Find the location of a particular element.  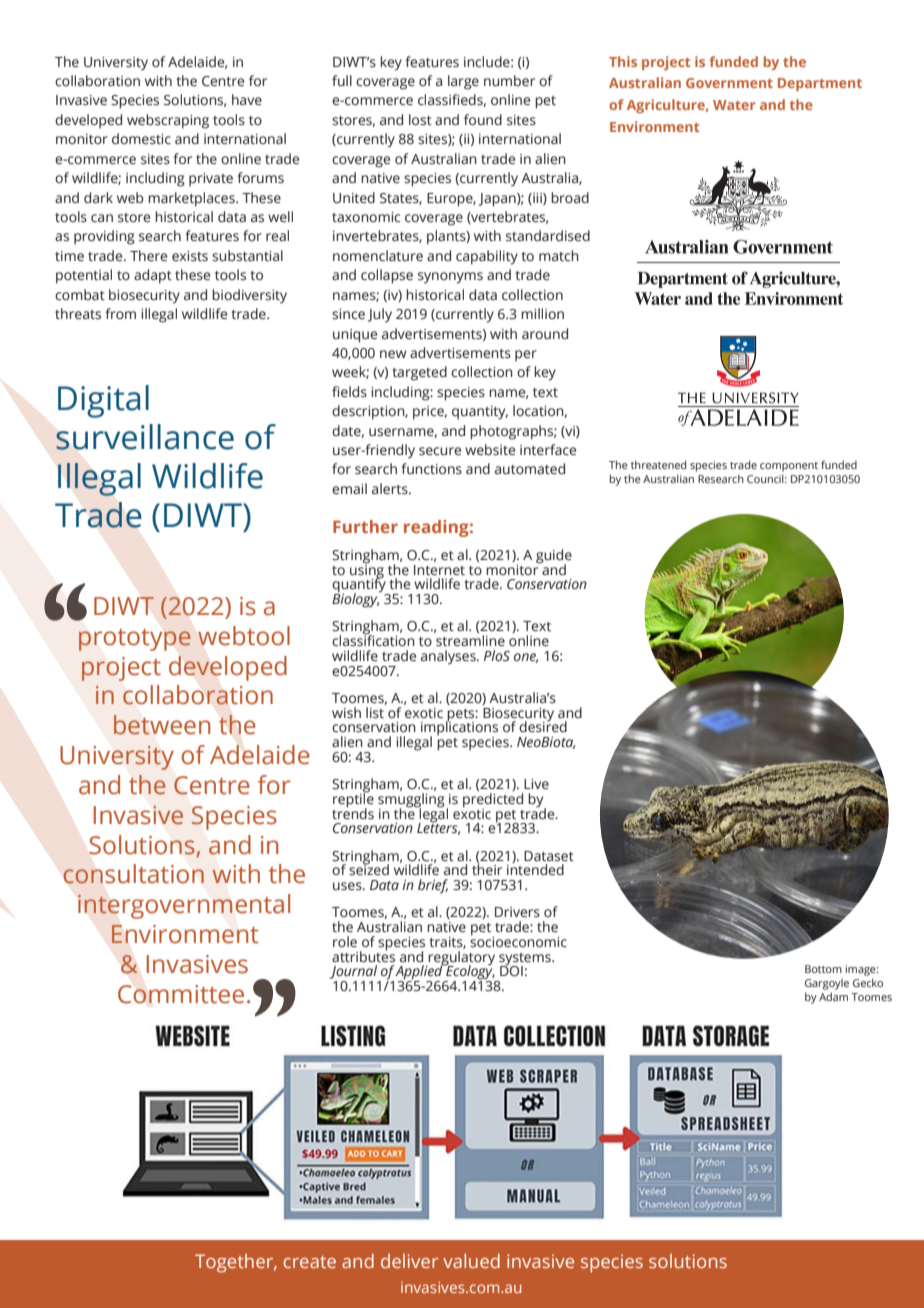

desired is located at coordinates (543, 726).
